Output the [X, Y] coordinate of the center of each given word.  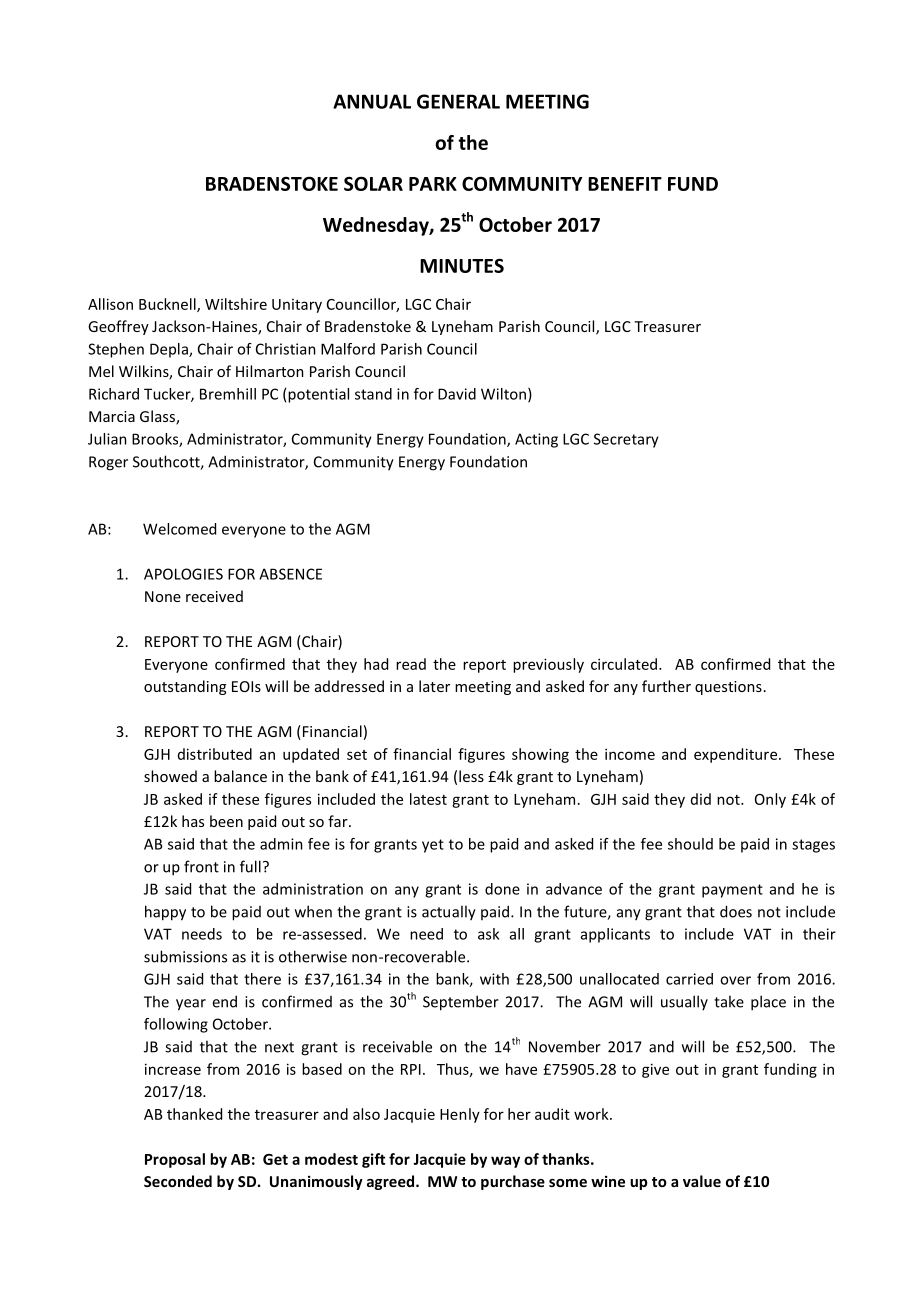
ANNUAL [372, 101]
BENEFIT [625, 184]
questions [728, 688]
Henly [460, 1115]
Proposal [175, 1160]
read [411, 664]
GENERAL [458, 101]
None [163, 596]
